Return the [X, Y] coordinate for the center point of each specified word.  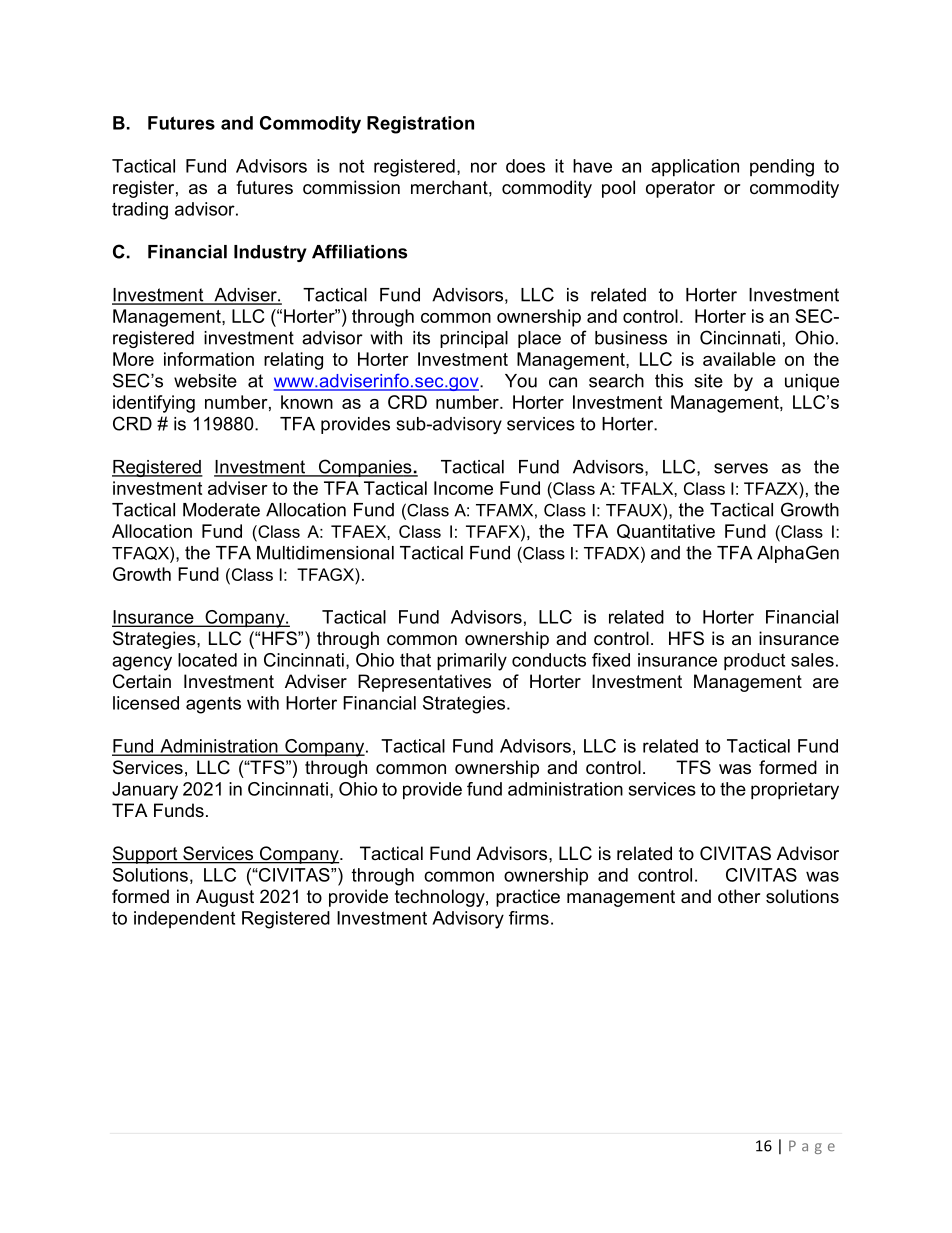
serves [741, 468]
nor [484, 167]
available [739, 359]
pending [782, 168]
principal [474, 339]
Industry [270, 253]
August [225, 898]
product [754, 662]
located [207, 660]
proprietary [795, 791]
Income [463, 488]
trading [140, 211]
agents [213, 705]
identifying [154, 404]
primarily [472, 662]
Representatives [424, 683]
